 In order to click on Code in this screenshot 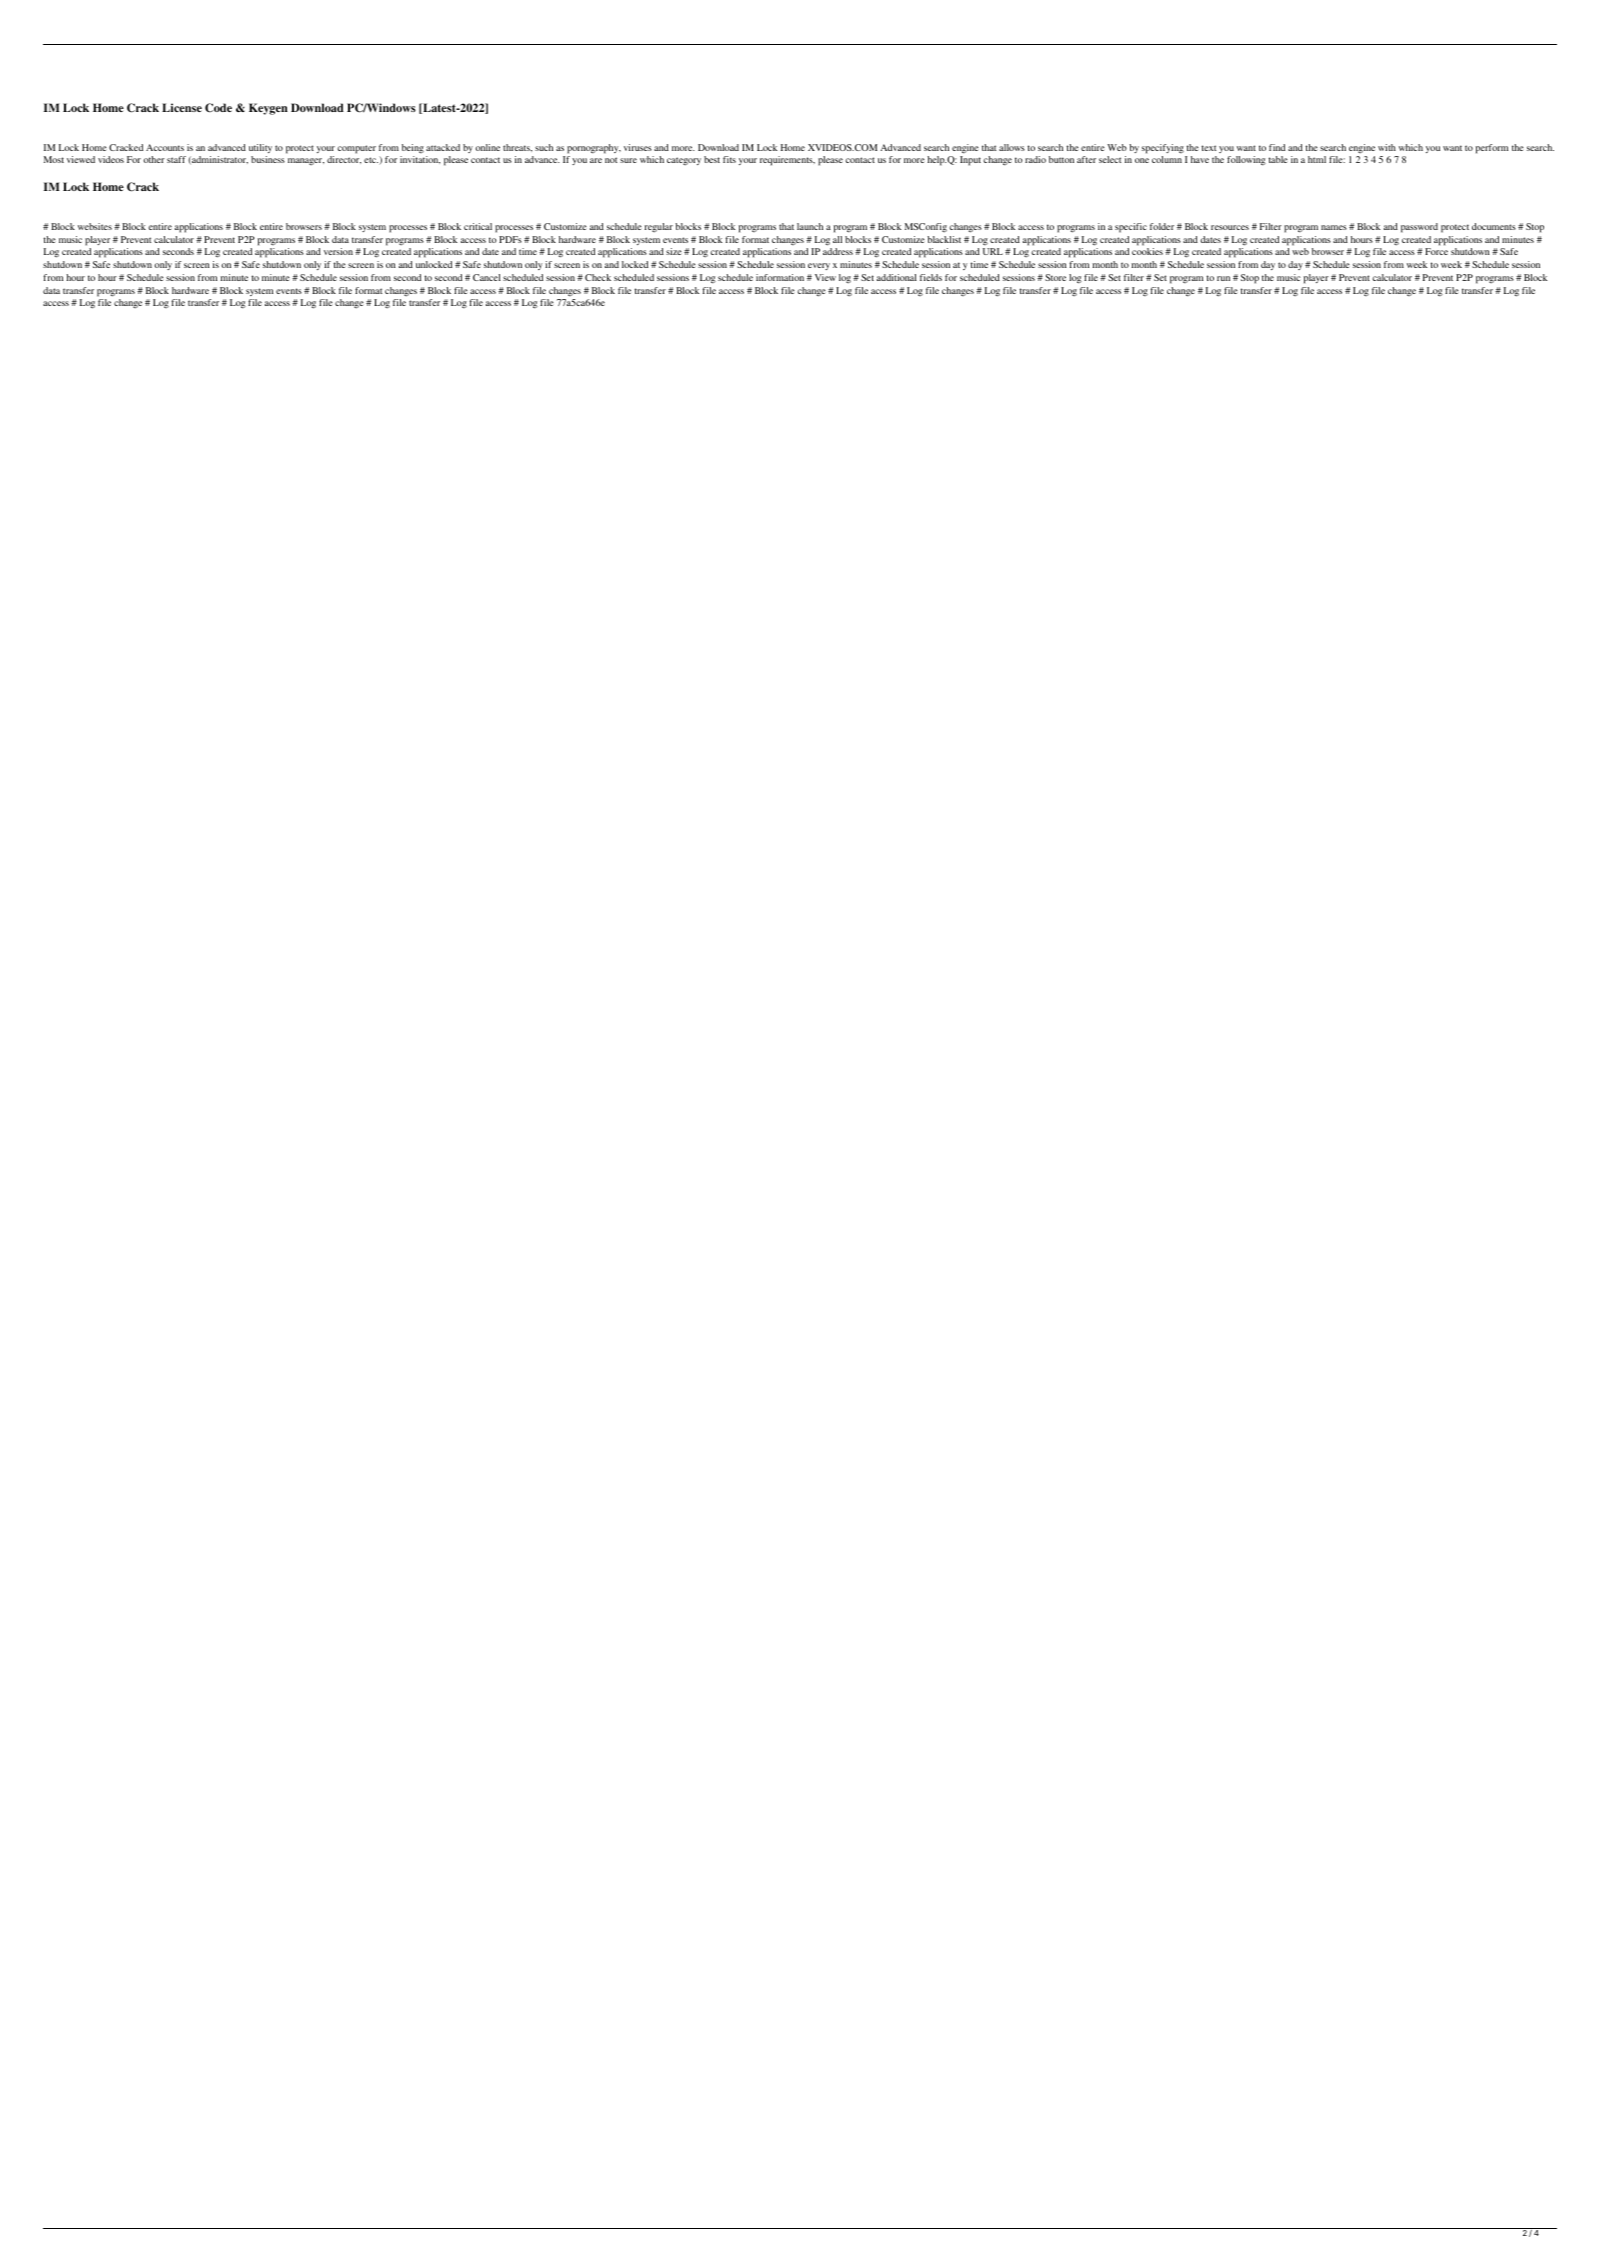, I will do `click(218, 108)`.
